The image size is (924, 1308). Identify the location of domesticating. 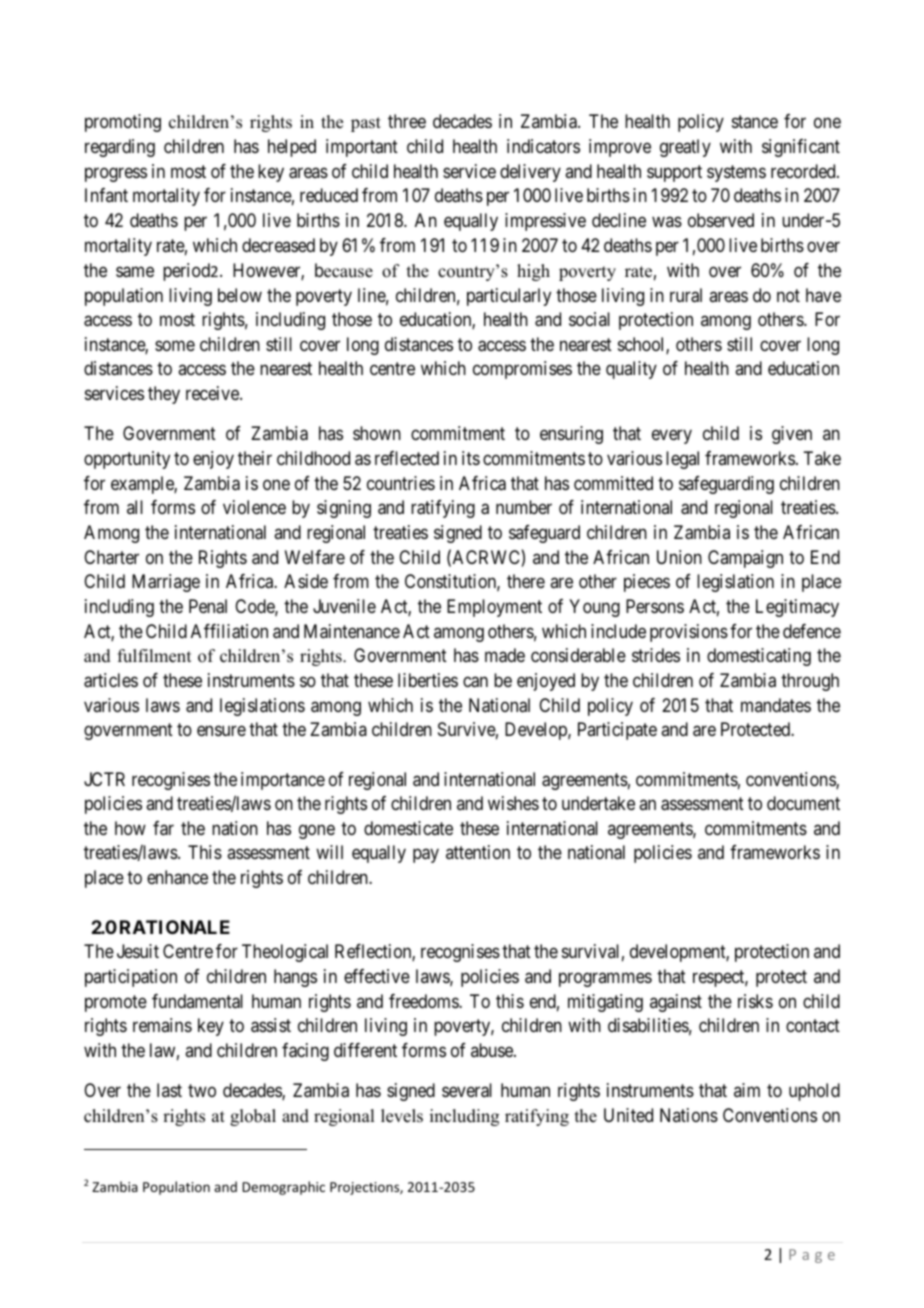
(759, 657).
